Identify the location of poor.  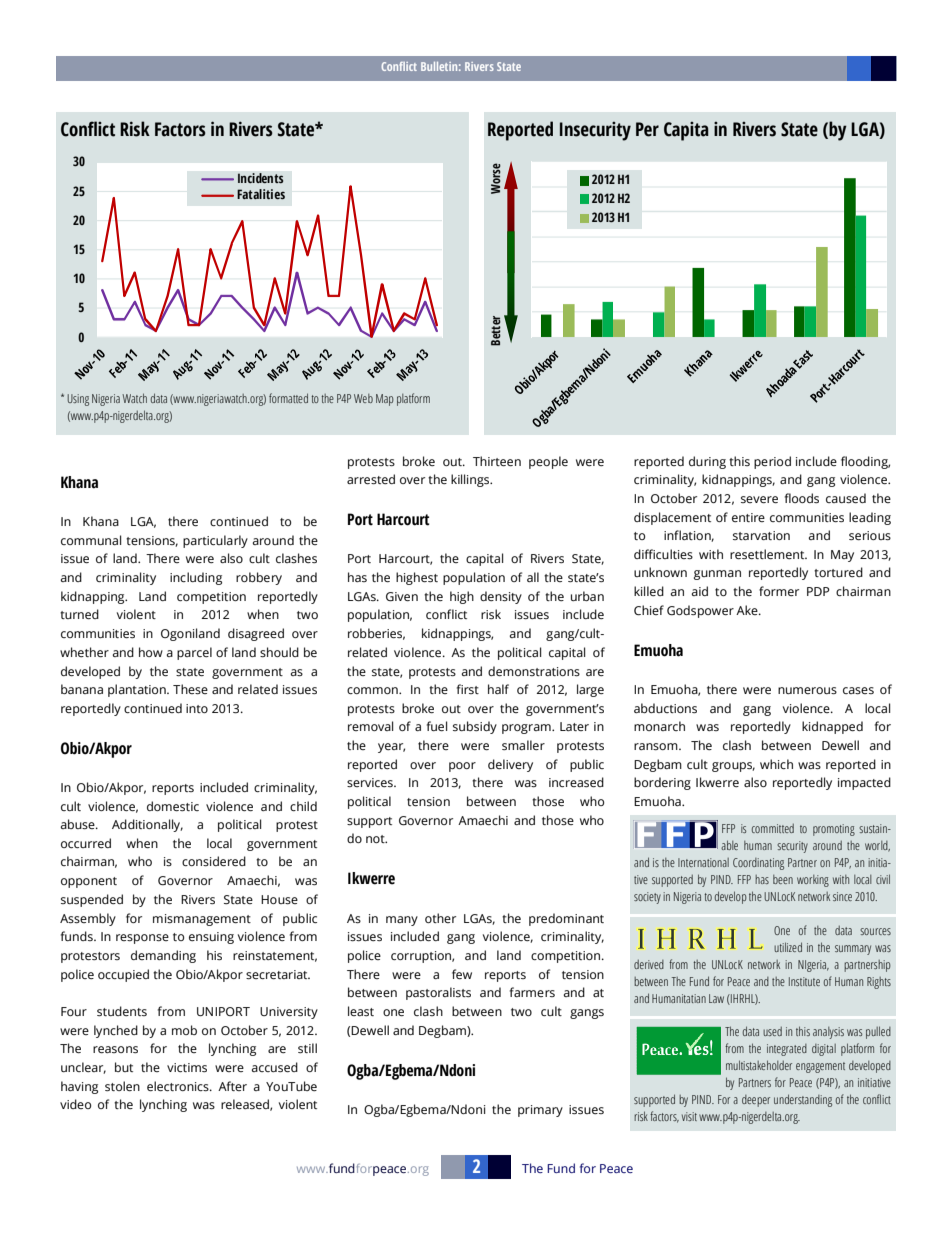
(462, 767).
